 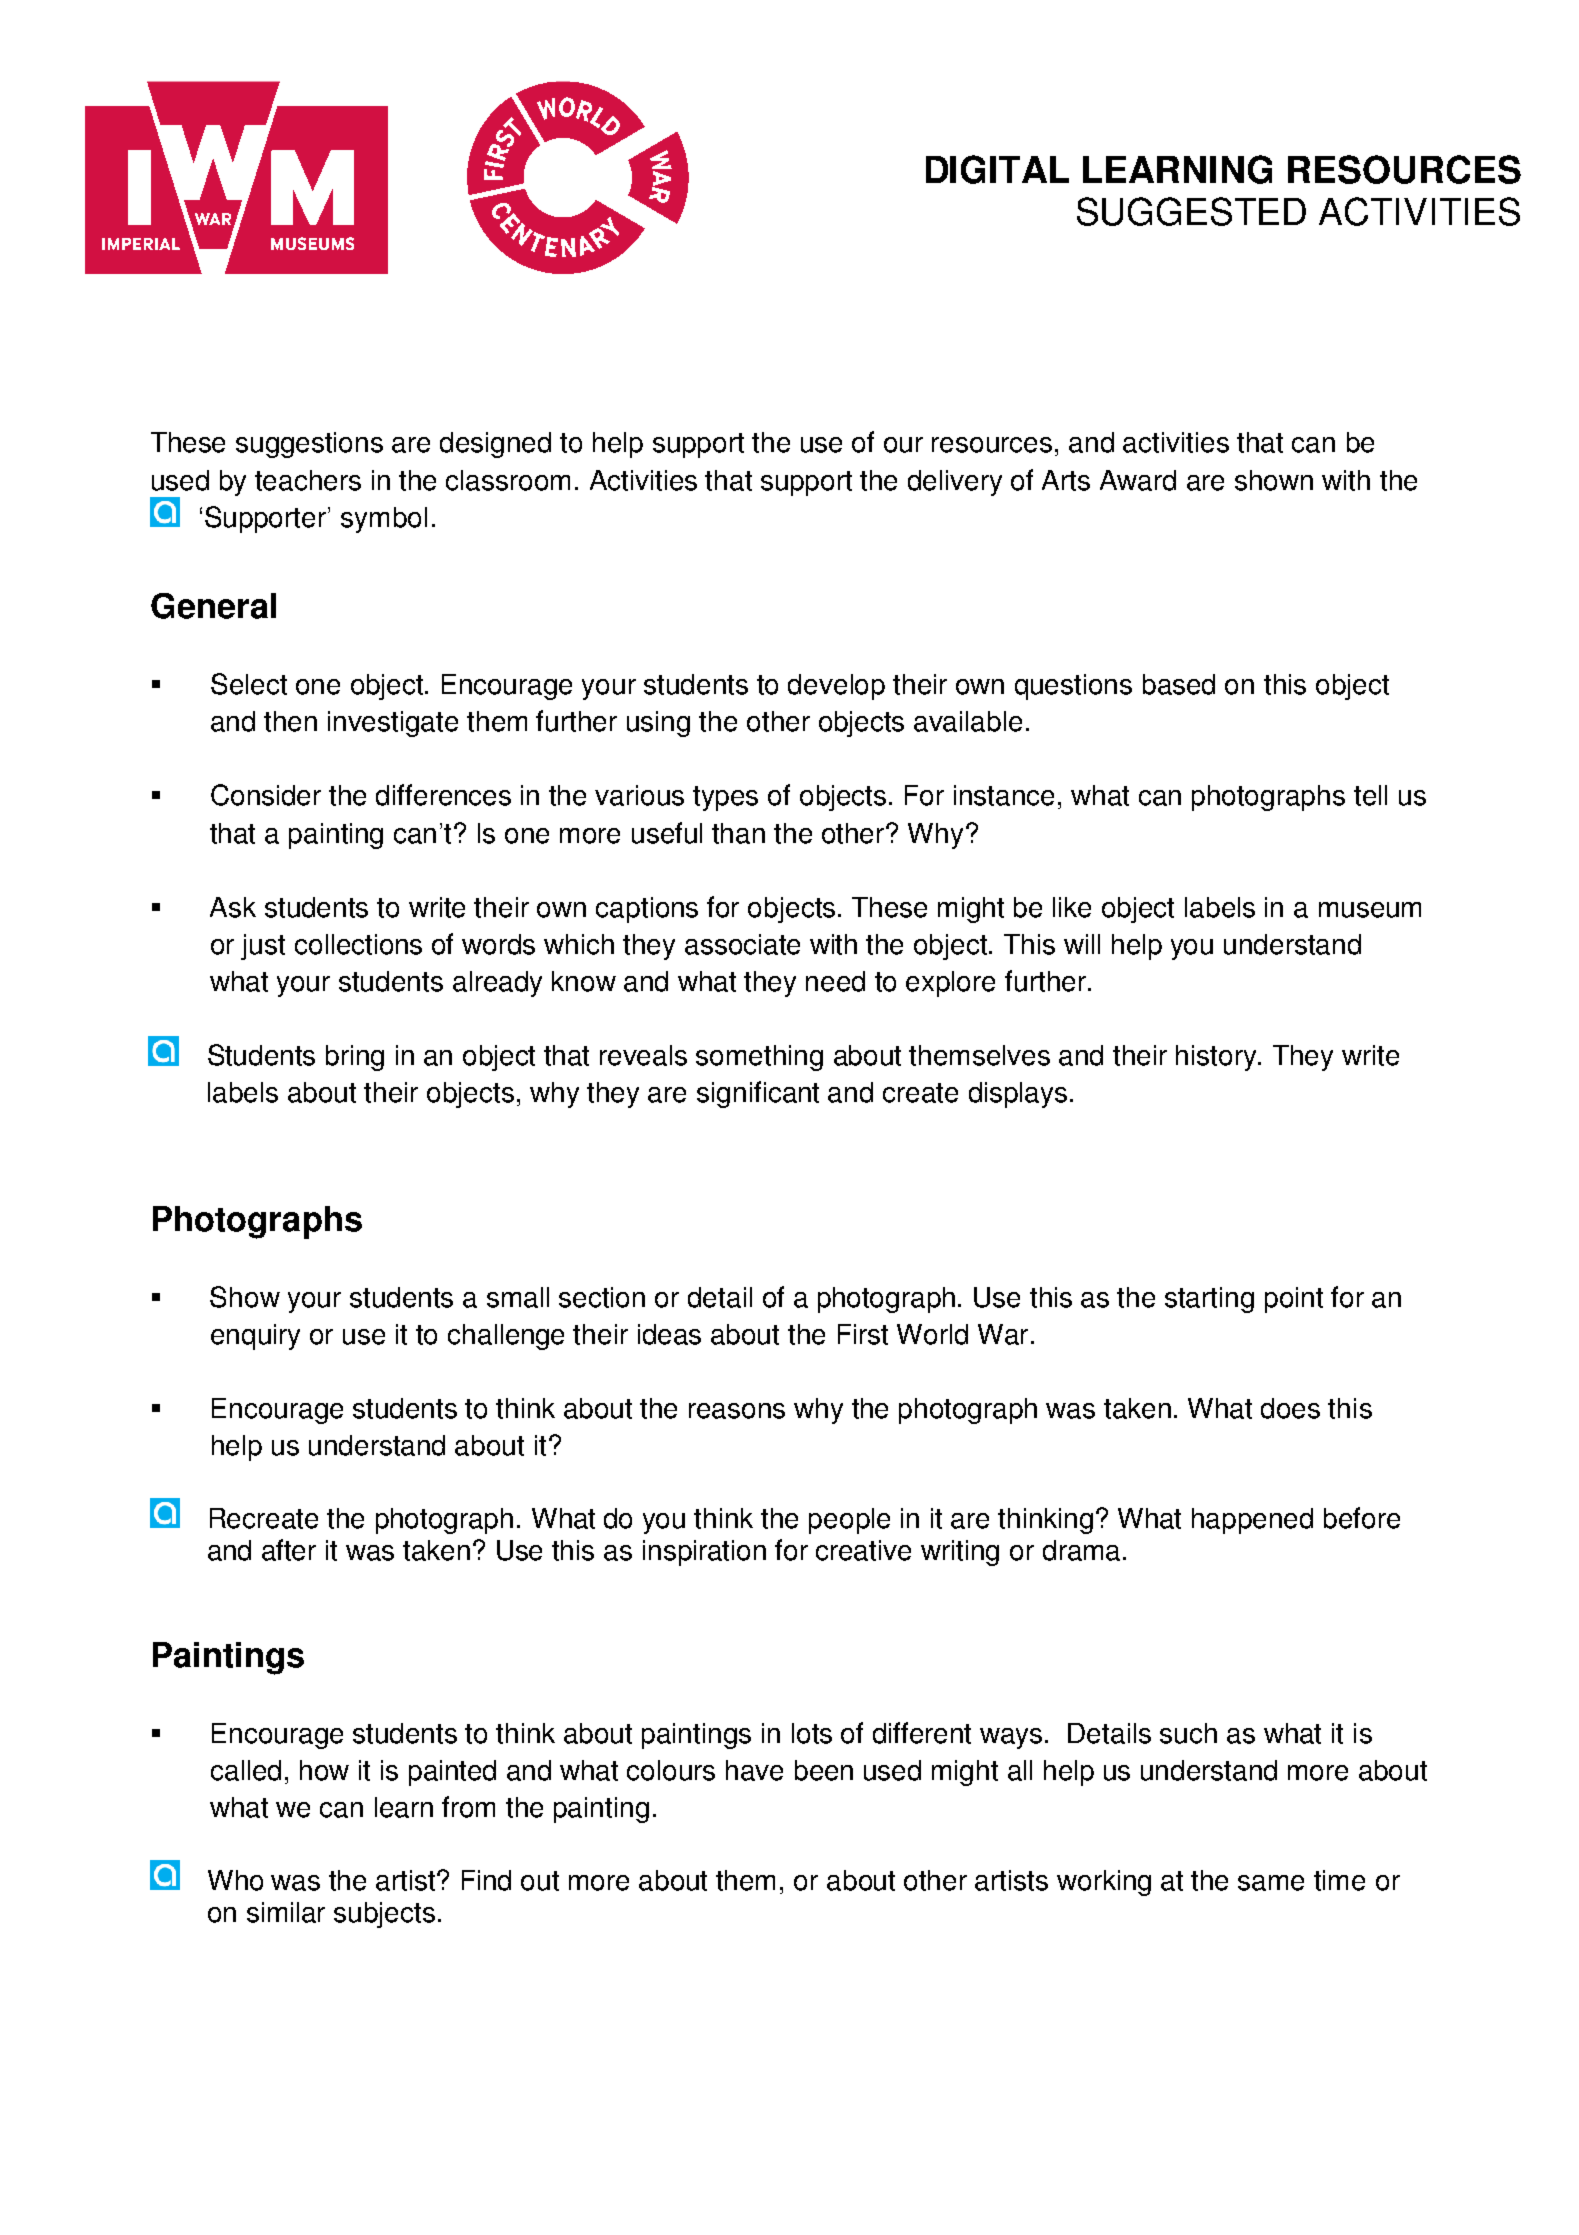 What do you see at coordinates (309, 445) in the screenshot?
I see `suggestions` at bounding box center [309, 445].
